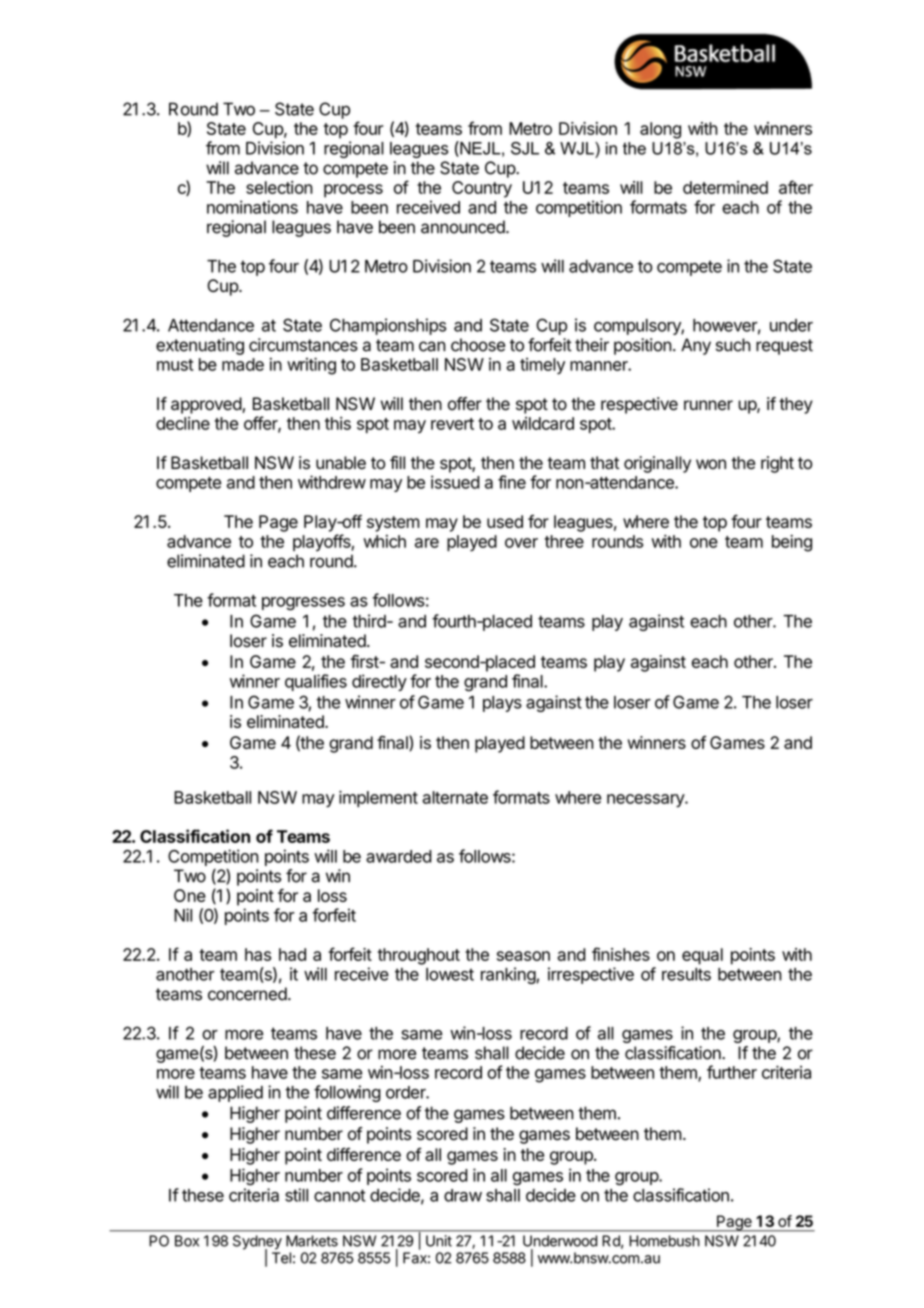 The height and width of the screenshot is (1308, 924). What do you see at coordinates (482, 189) in the screenshot?
I see `Country` at bounding box center [482, 189].
